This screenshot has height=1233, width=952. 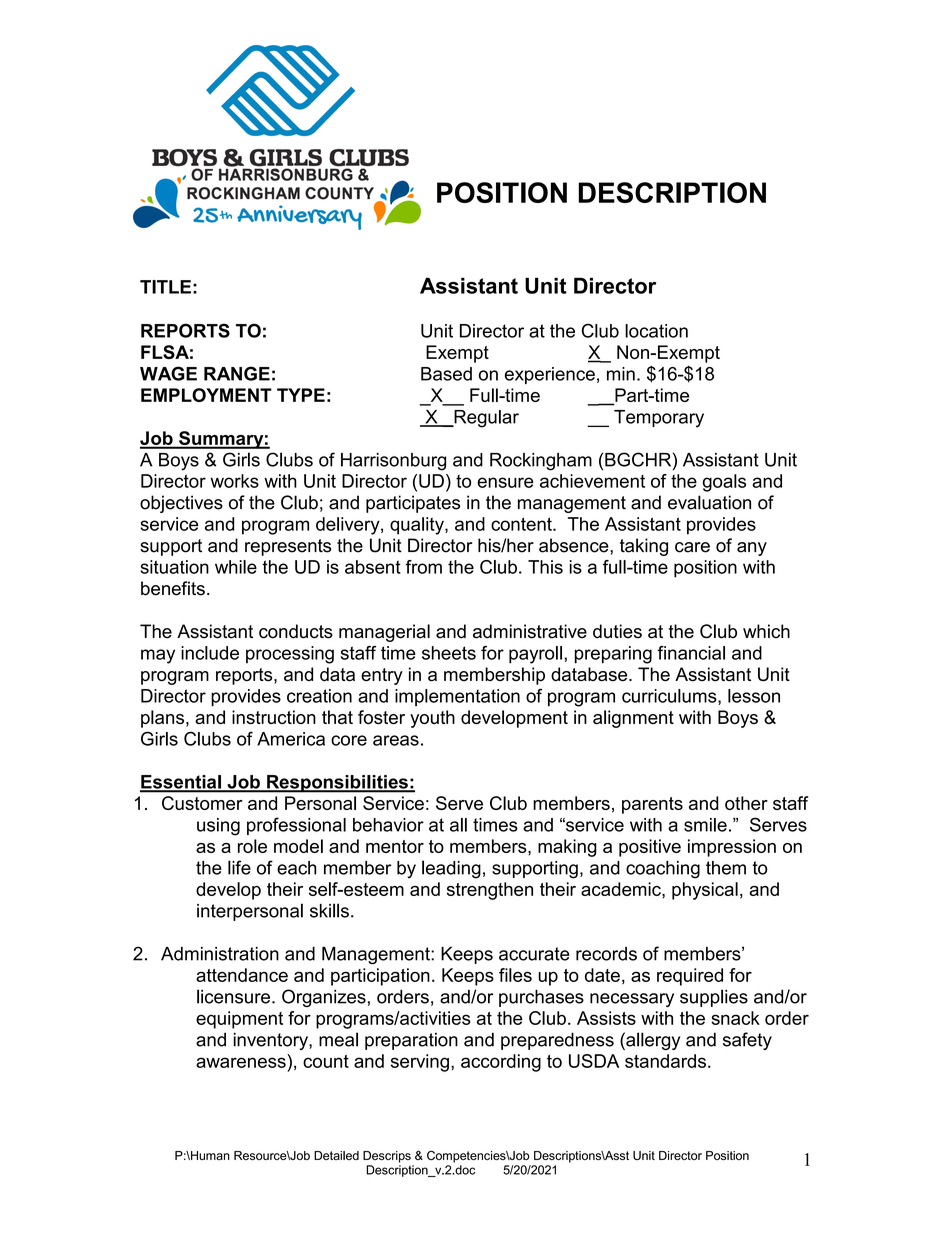 What do you see at coordinates (501, 1063) in the screenshot?
I see `according` at bounding box center [501, 1063].
